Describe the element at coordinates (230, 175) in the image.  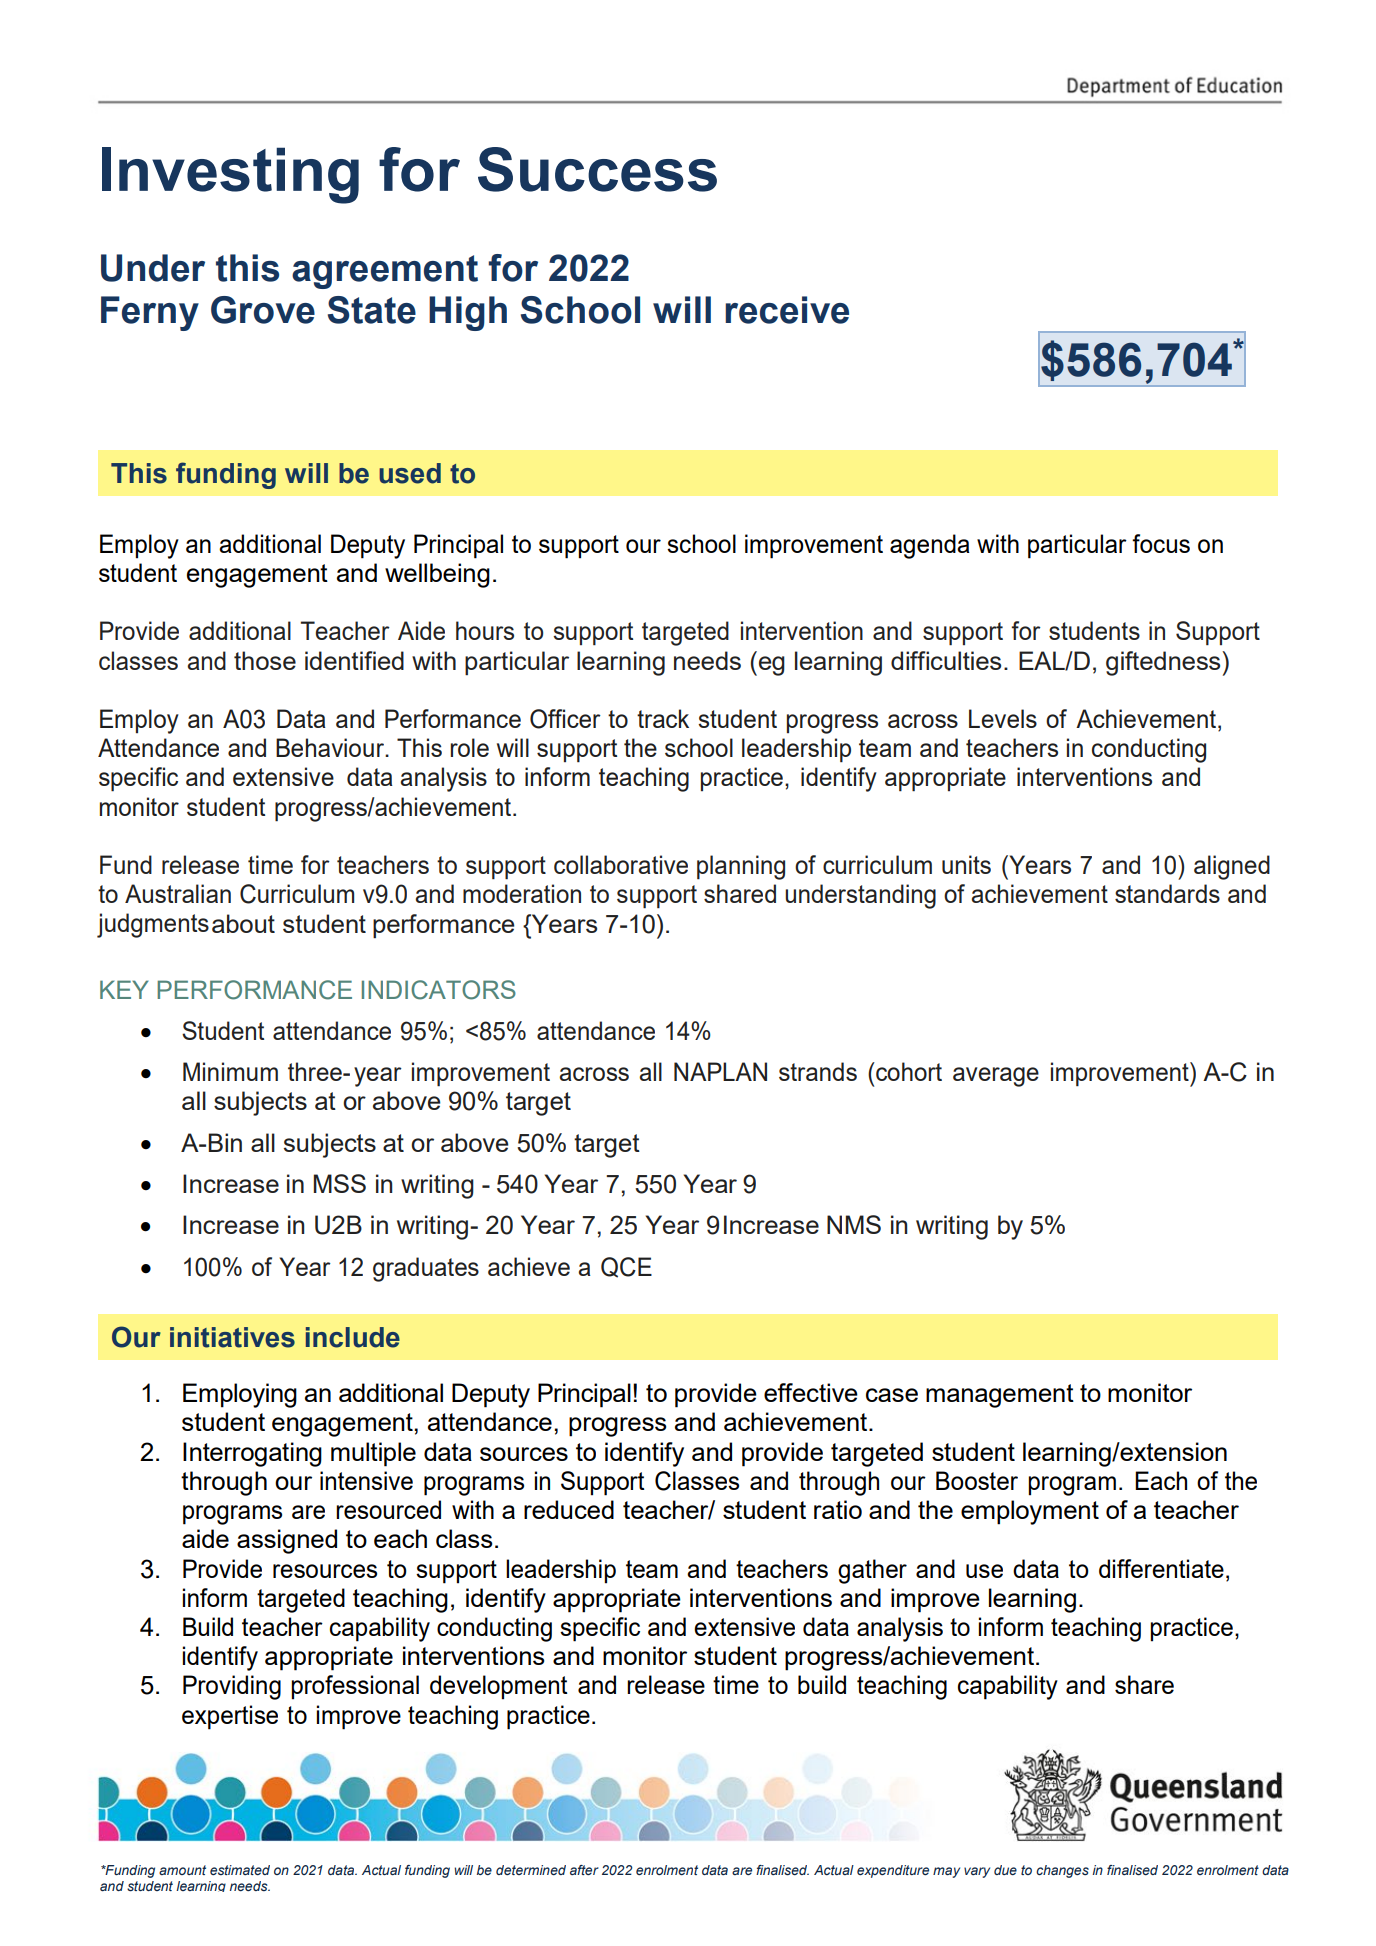
I see `Investing` at that location.
